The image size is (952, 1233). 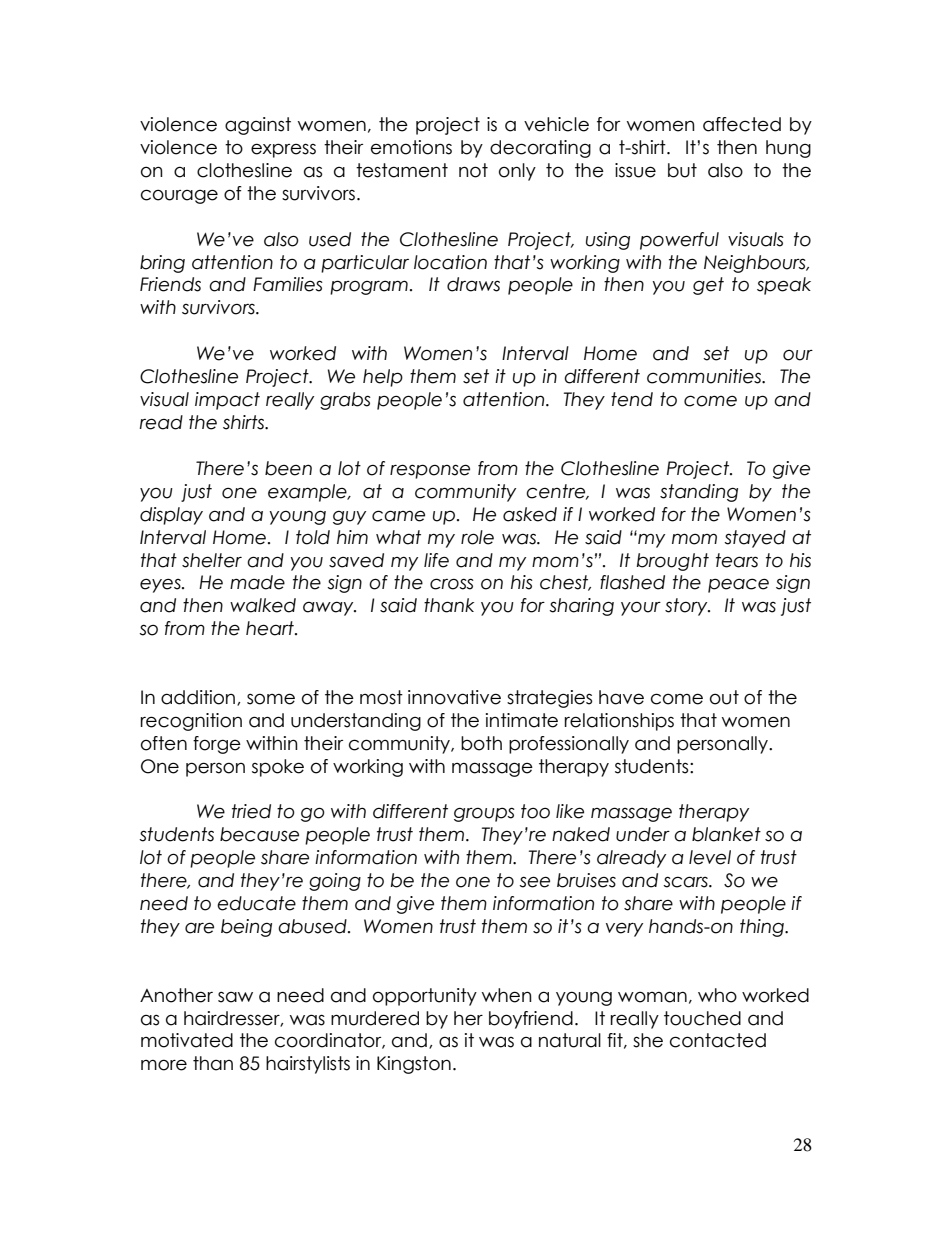 I want to click on only, so click(x=517, y=172).
